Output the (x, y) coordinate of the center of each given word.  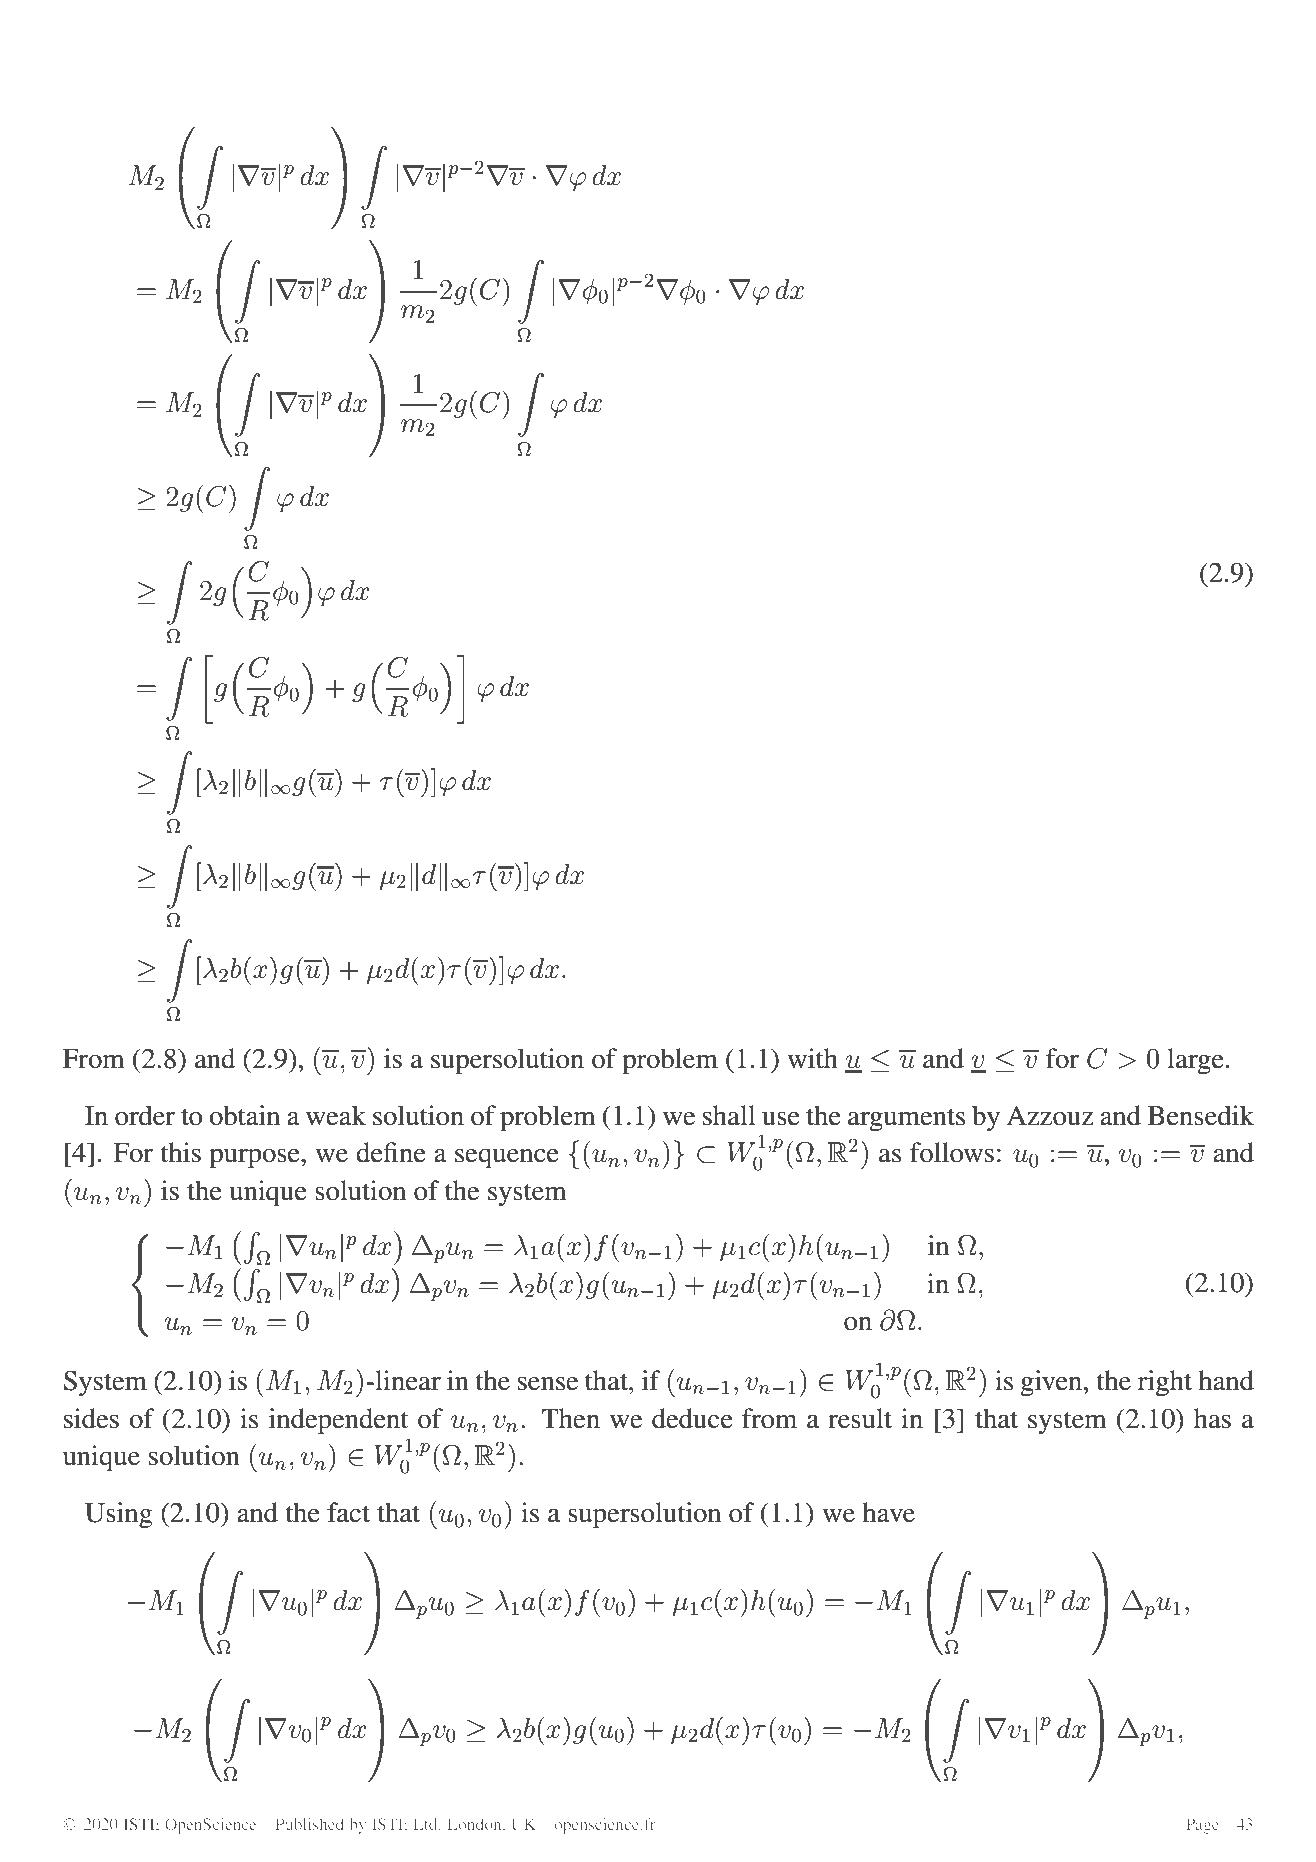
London (476, 1824)
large (1195, 1061)
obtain (244, 1115)
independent (338, 1421)
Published (310, 1824)
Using (119, 1515)
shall (729, 1115)
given (1052, 1383)
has (1212, 1418)
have (888, 1512)
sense (548, 1384)
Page (1202, 1826)
